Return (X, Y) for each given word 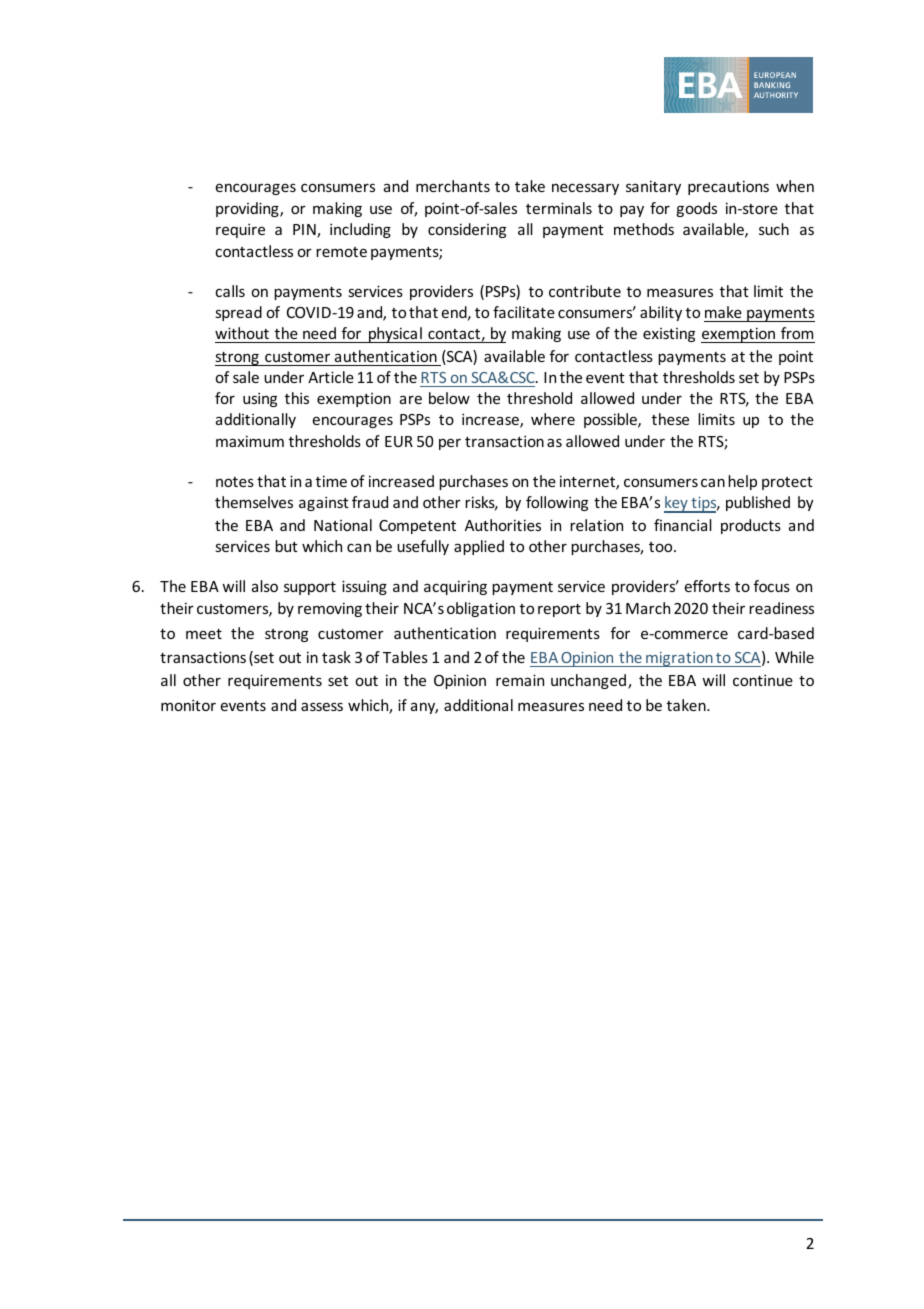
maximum (250, 441)
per (450, 444)
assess (322, 706)
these (670, 419)
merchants (453, 186)
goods (696, 209)
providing (248, 209)
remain (520, 680)
